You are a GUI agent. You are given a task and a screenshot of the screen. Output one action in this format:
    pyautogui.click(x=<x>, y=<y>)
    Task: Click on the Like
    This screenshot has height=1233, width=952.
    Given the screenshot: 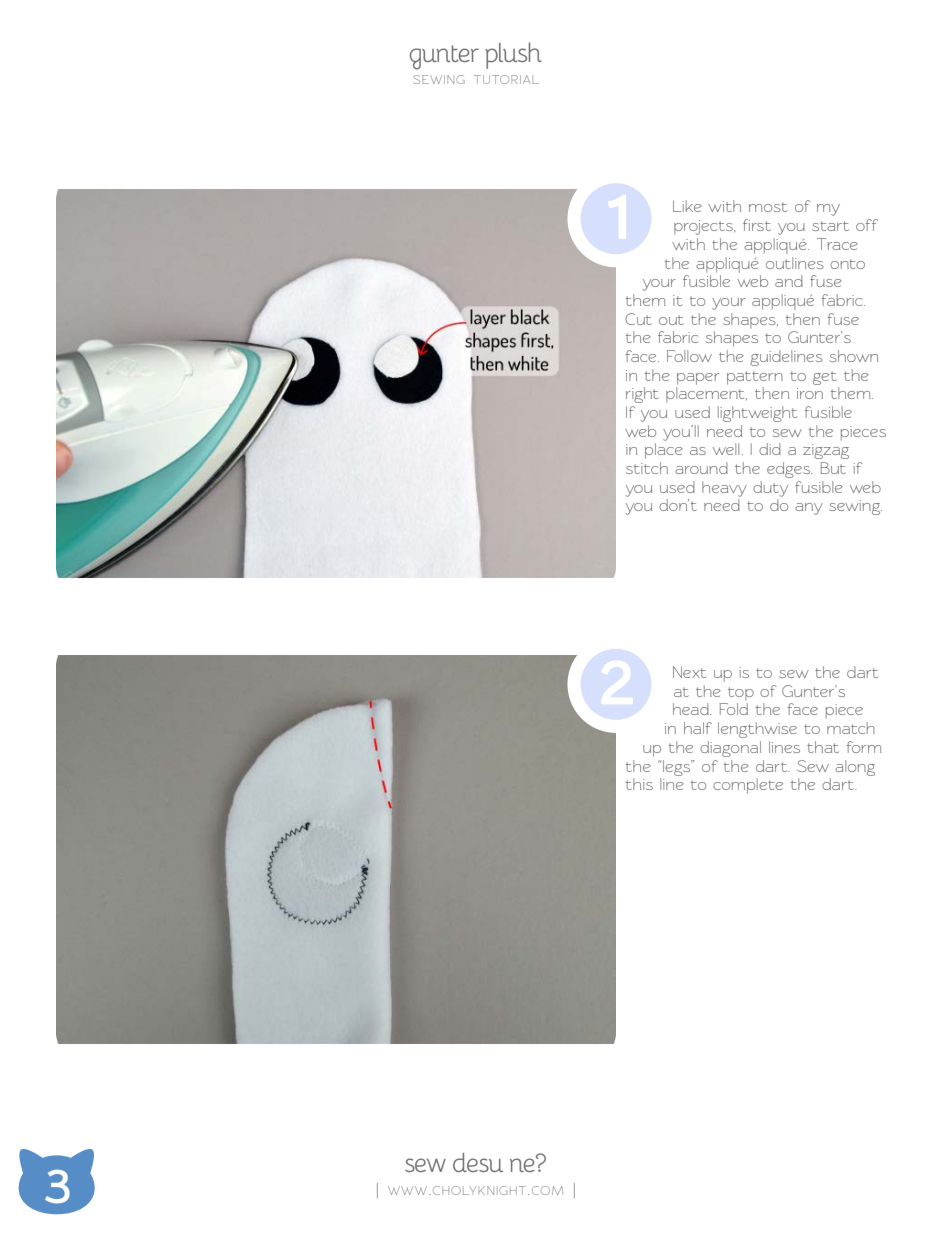 What is the action you would take?
    pyautogui.click(x=687, y=206)
